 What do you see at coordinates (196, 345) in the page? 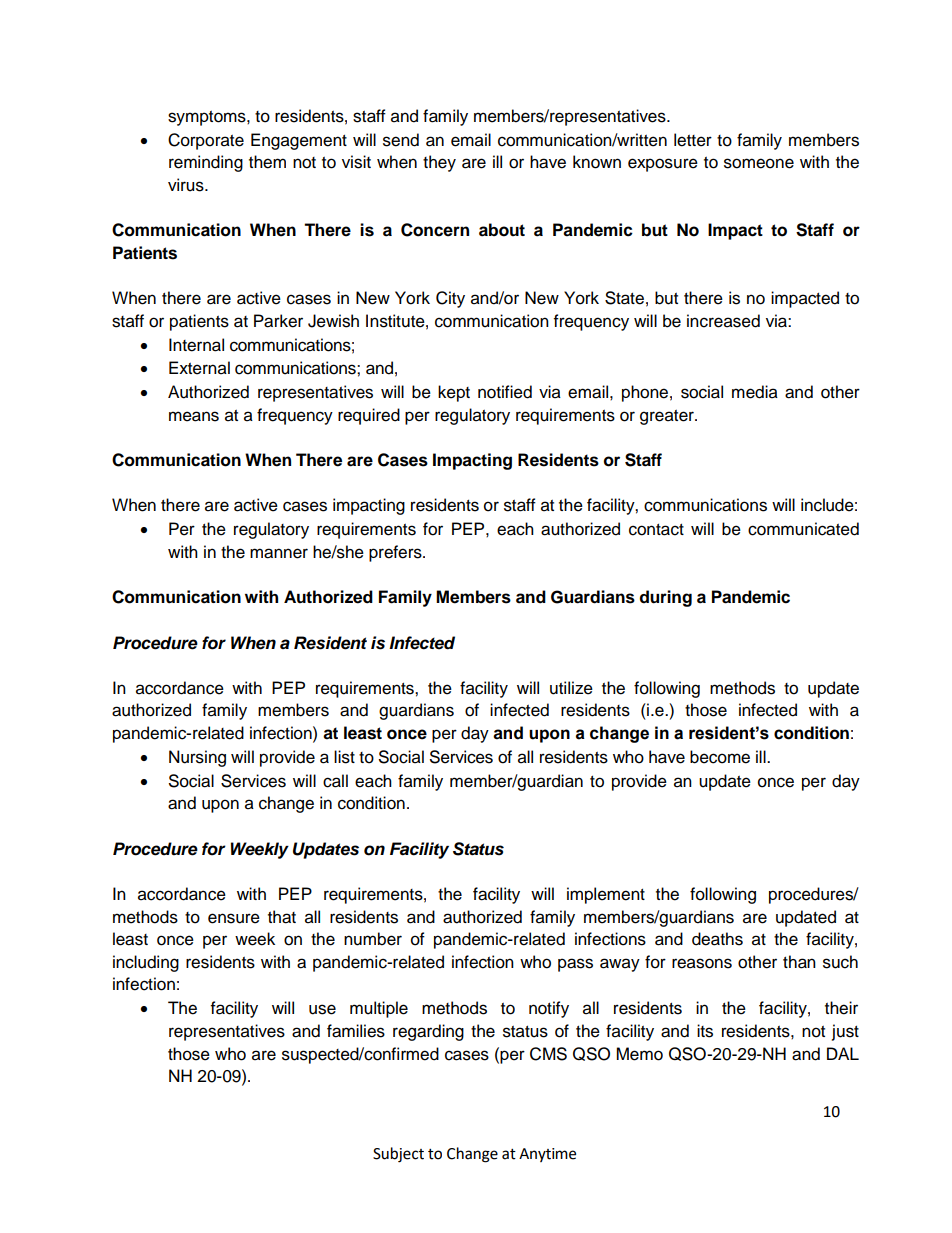
I see `Internal` at bounding box center [196, 345].
